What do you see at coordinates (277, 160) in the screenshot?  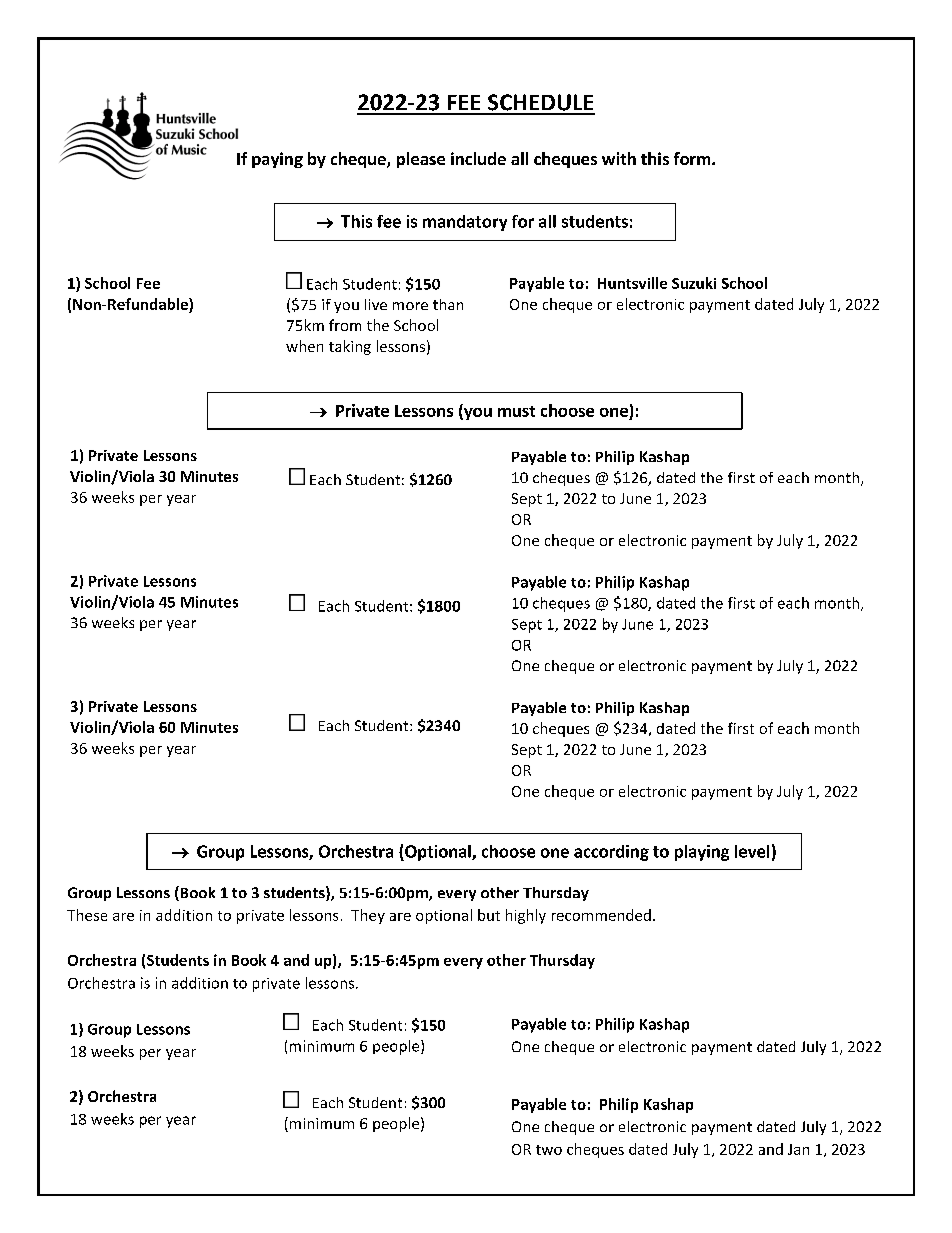 I see `paying` at bounding box center [277, 160].
